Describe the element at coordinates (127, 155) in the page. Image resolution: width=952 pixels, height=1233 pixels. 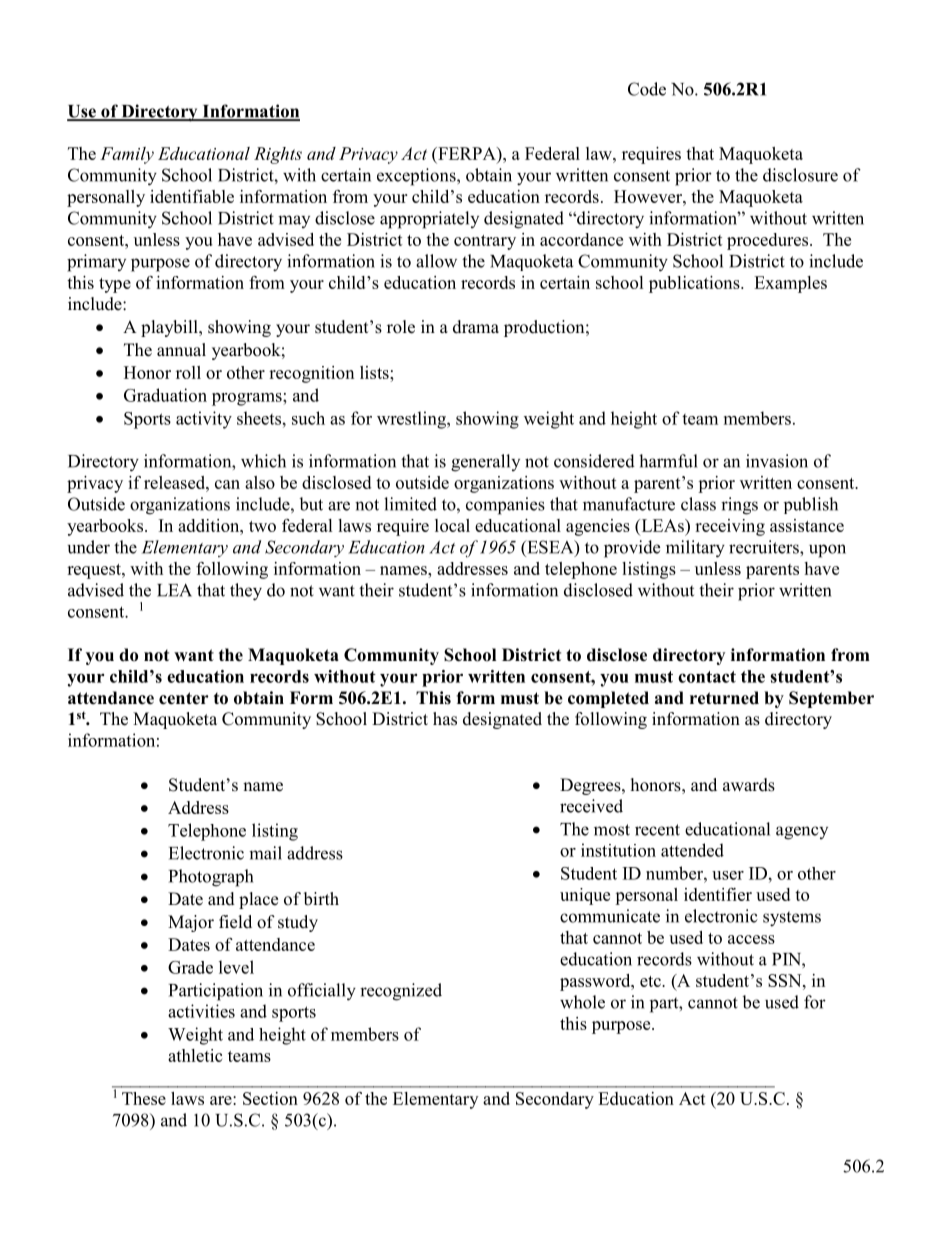
I see `Family` at that location.
